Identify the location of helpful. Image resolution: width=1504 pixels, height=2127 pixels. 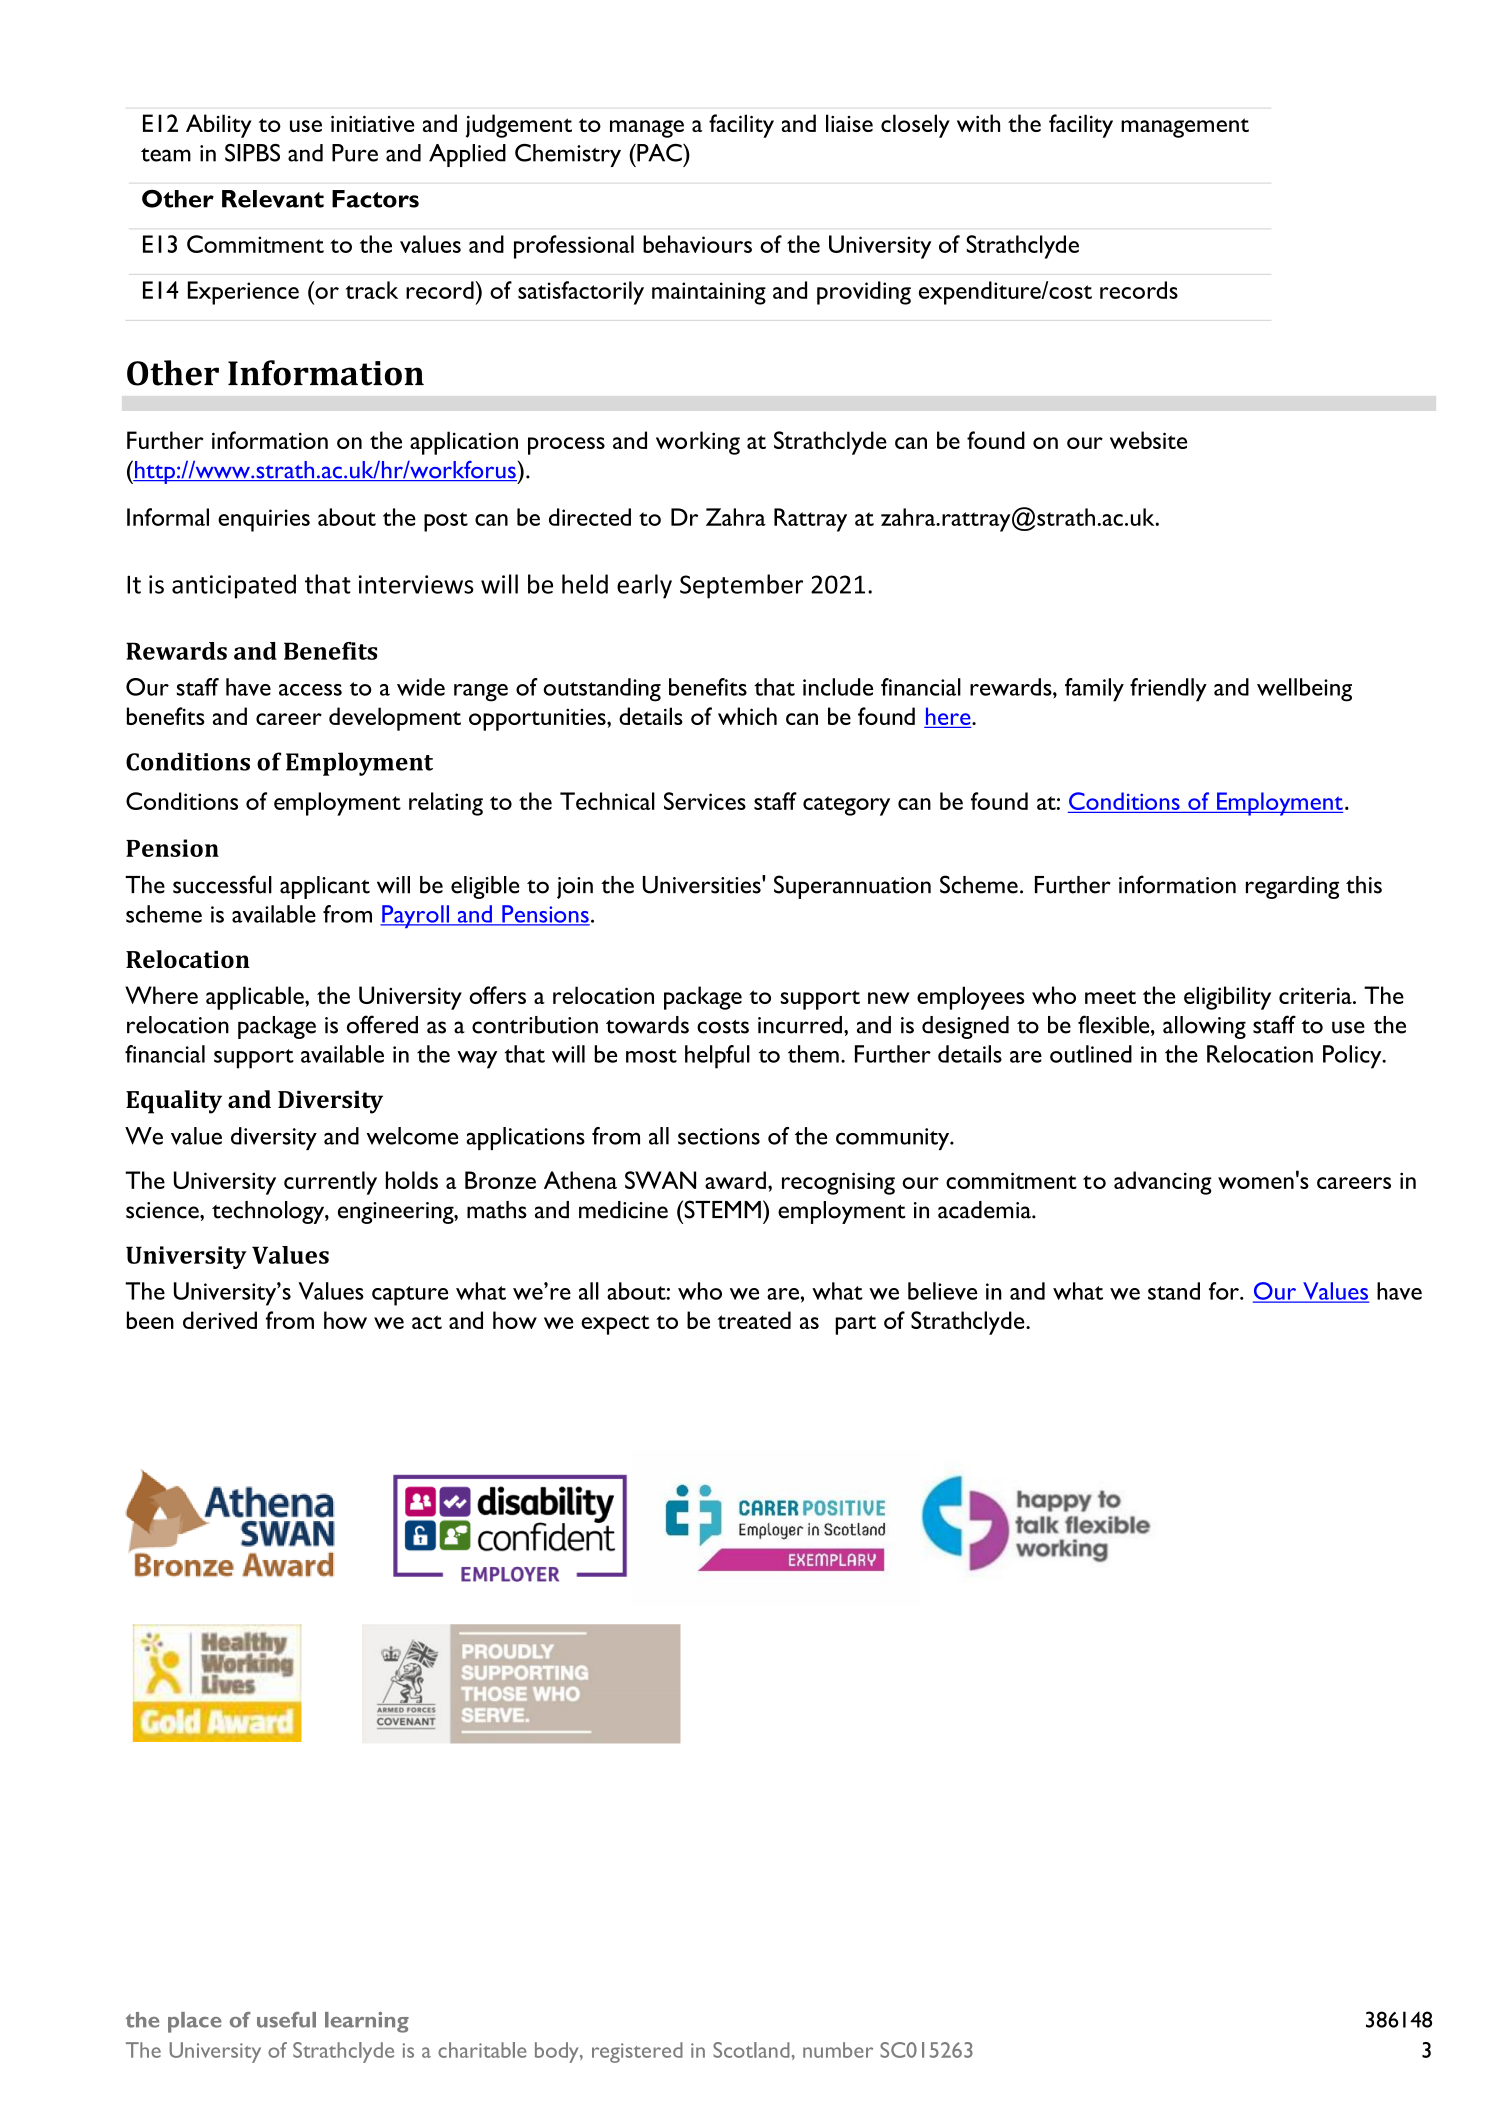
(717, 1057).
